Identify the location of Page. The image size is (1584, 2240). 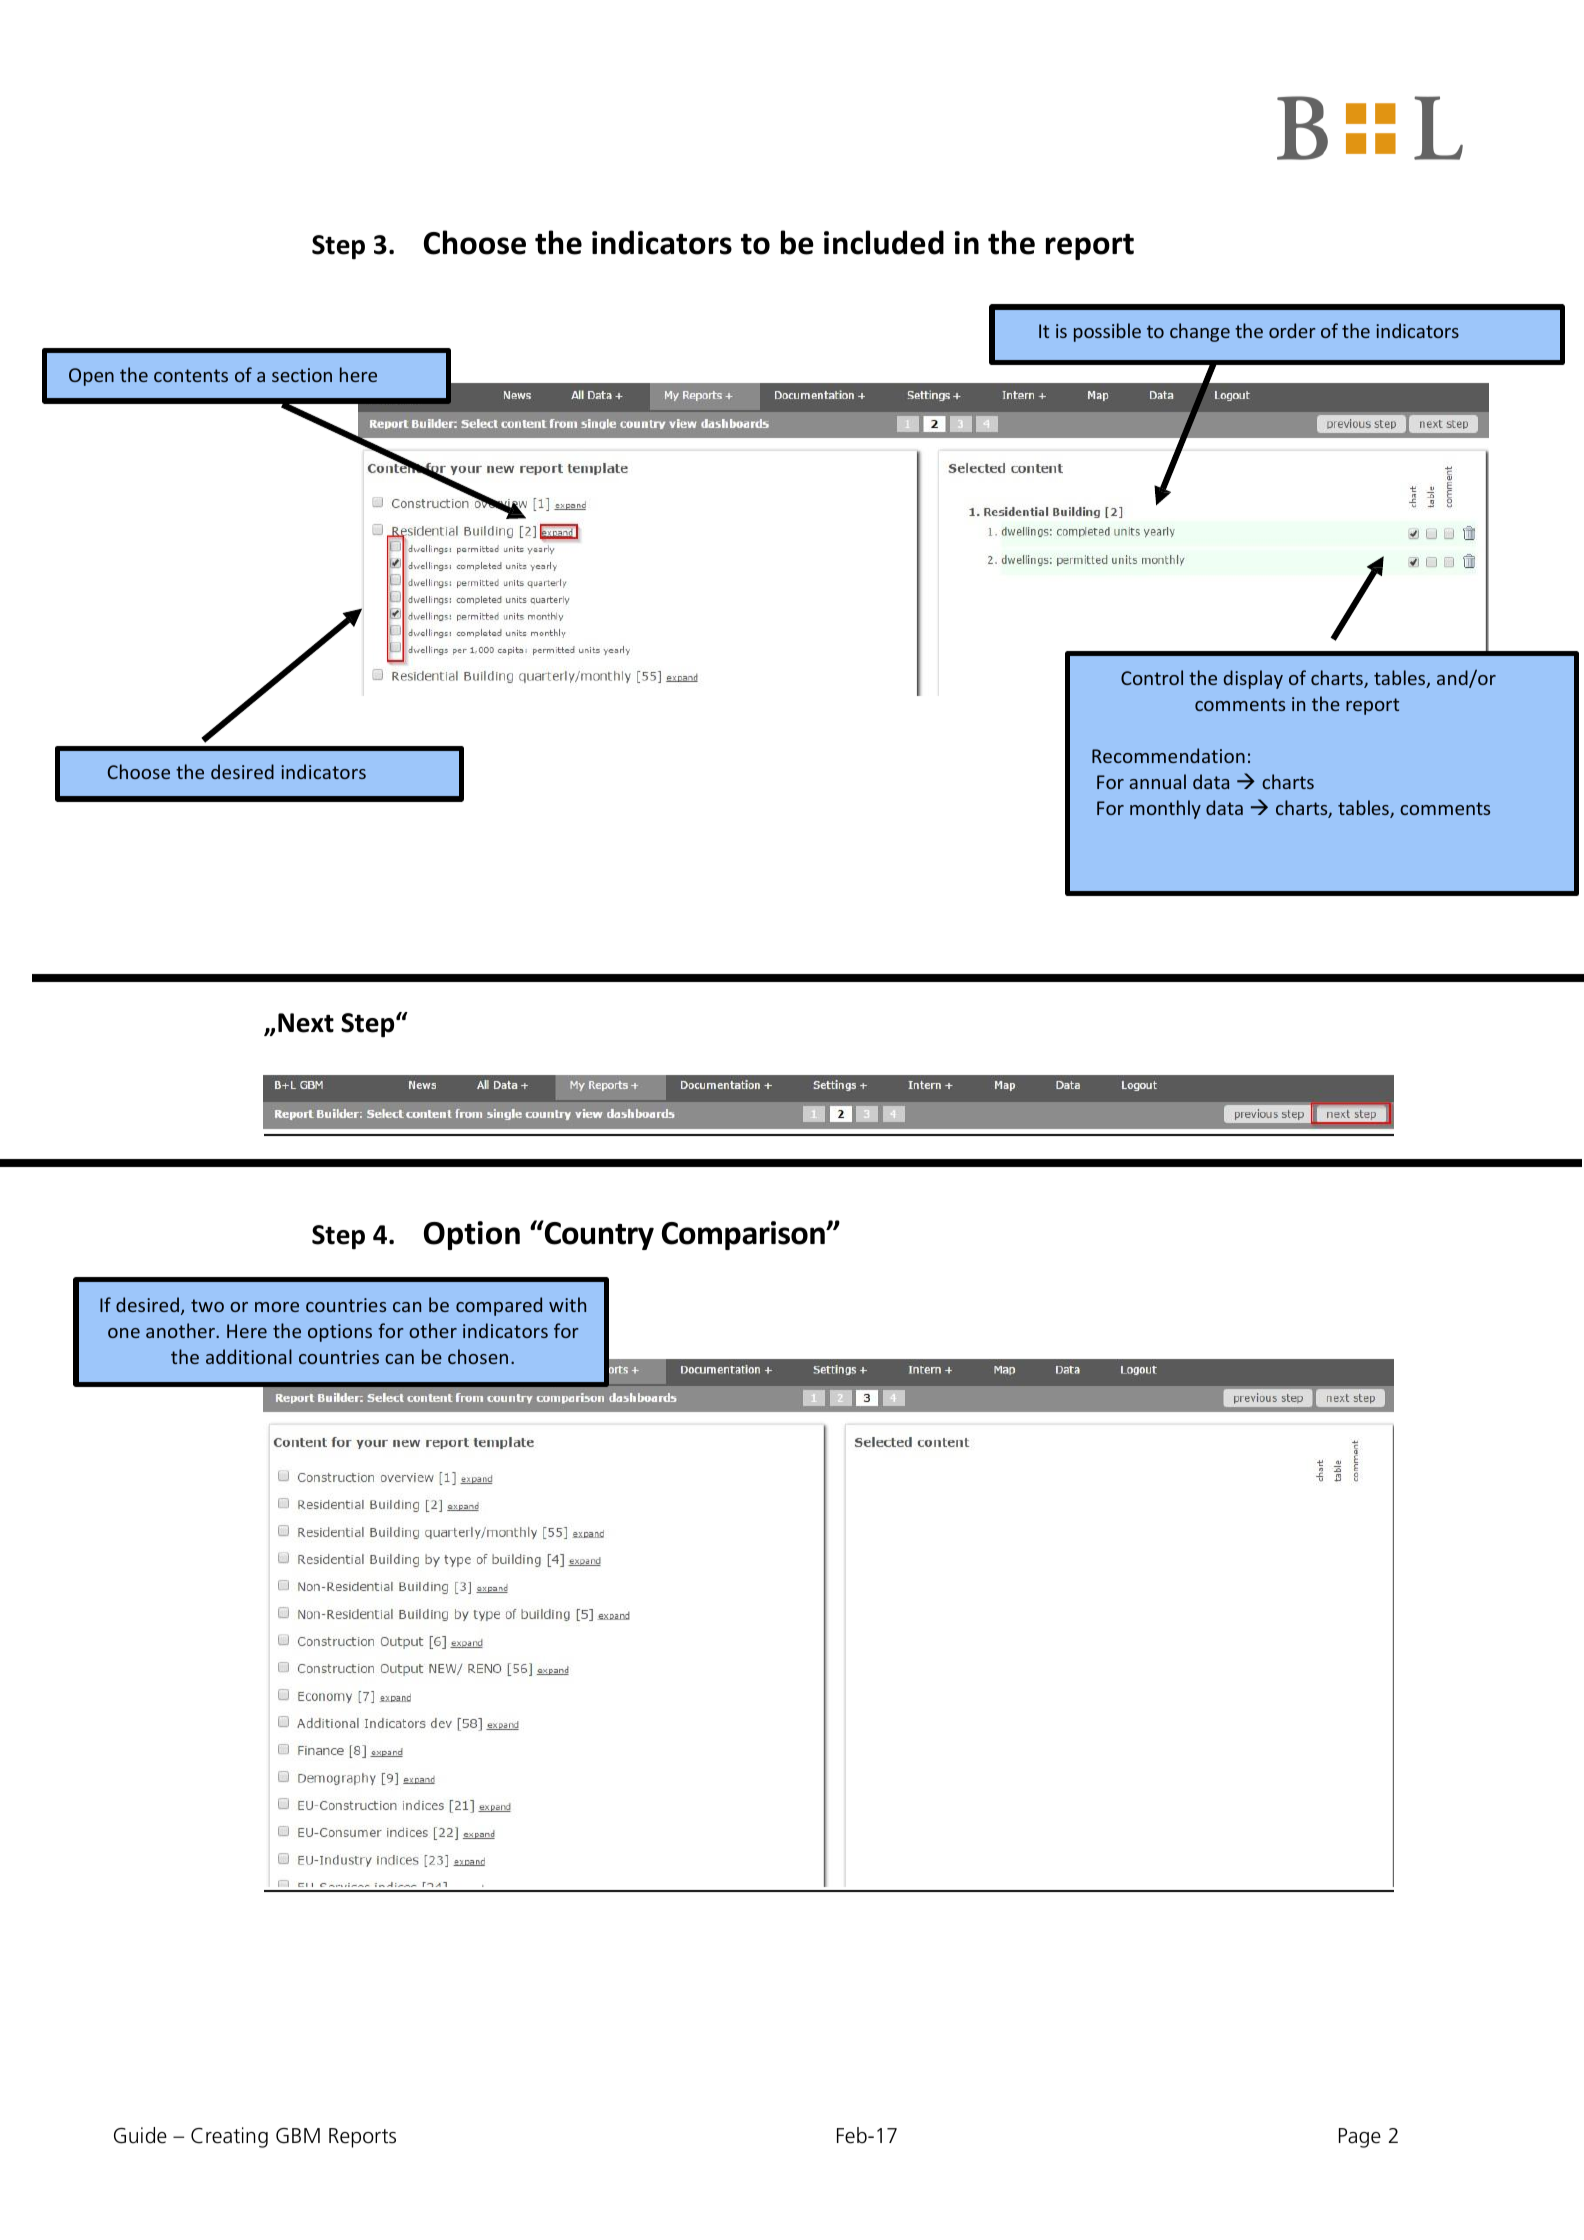
(1360, 2138).
